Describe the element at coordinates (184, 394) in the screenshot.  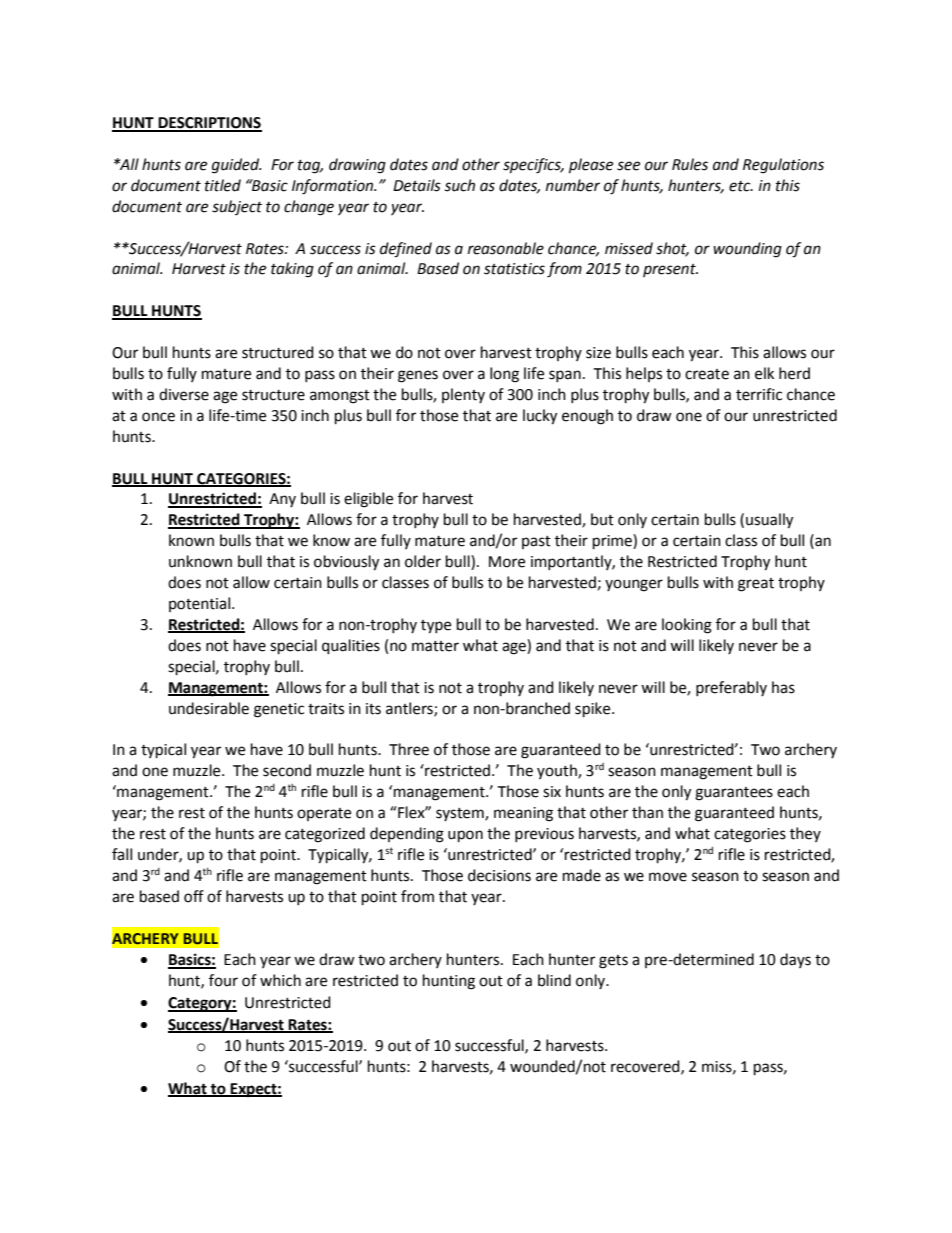
I see `diverse` at that location.
